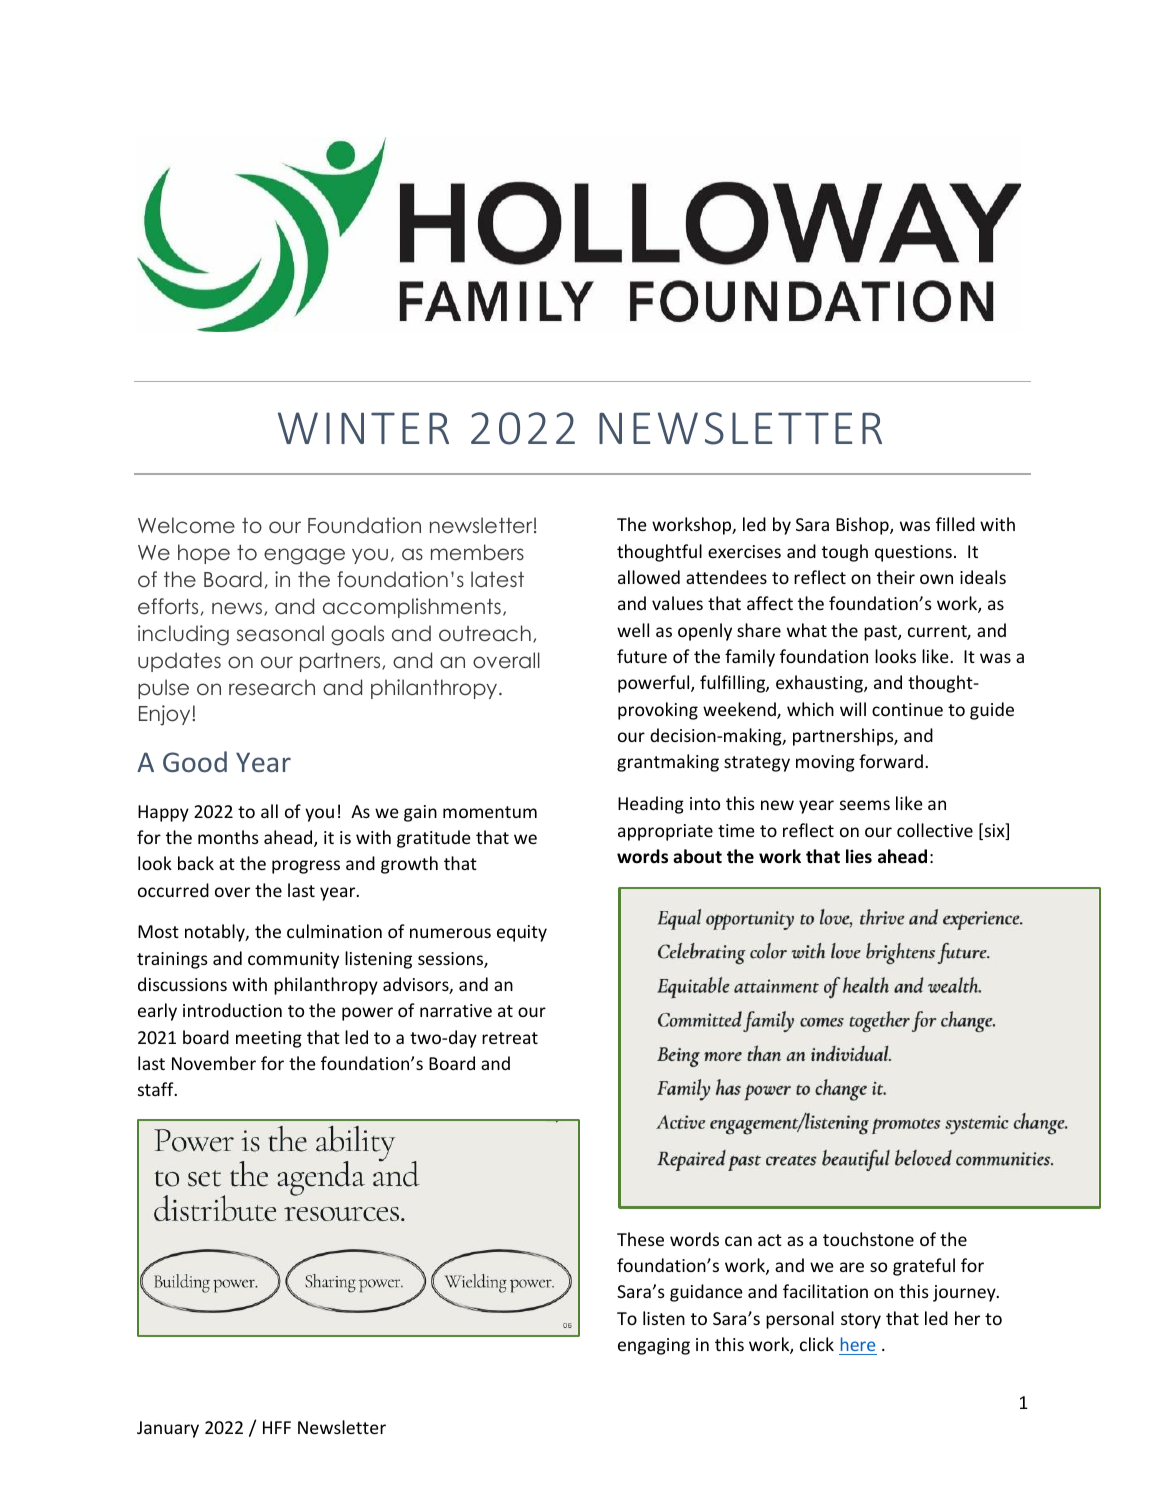 This document has width=1165, height=1508. I want to click on retreat, so click(510, 1038).
